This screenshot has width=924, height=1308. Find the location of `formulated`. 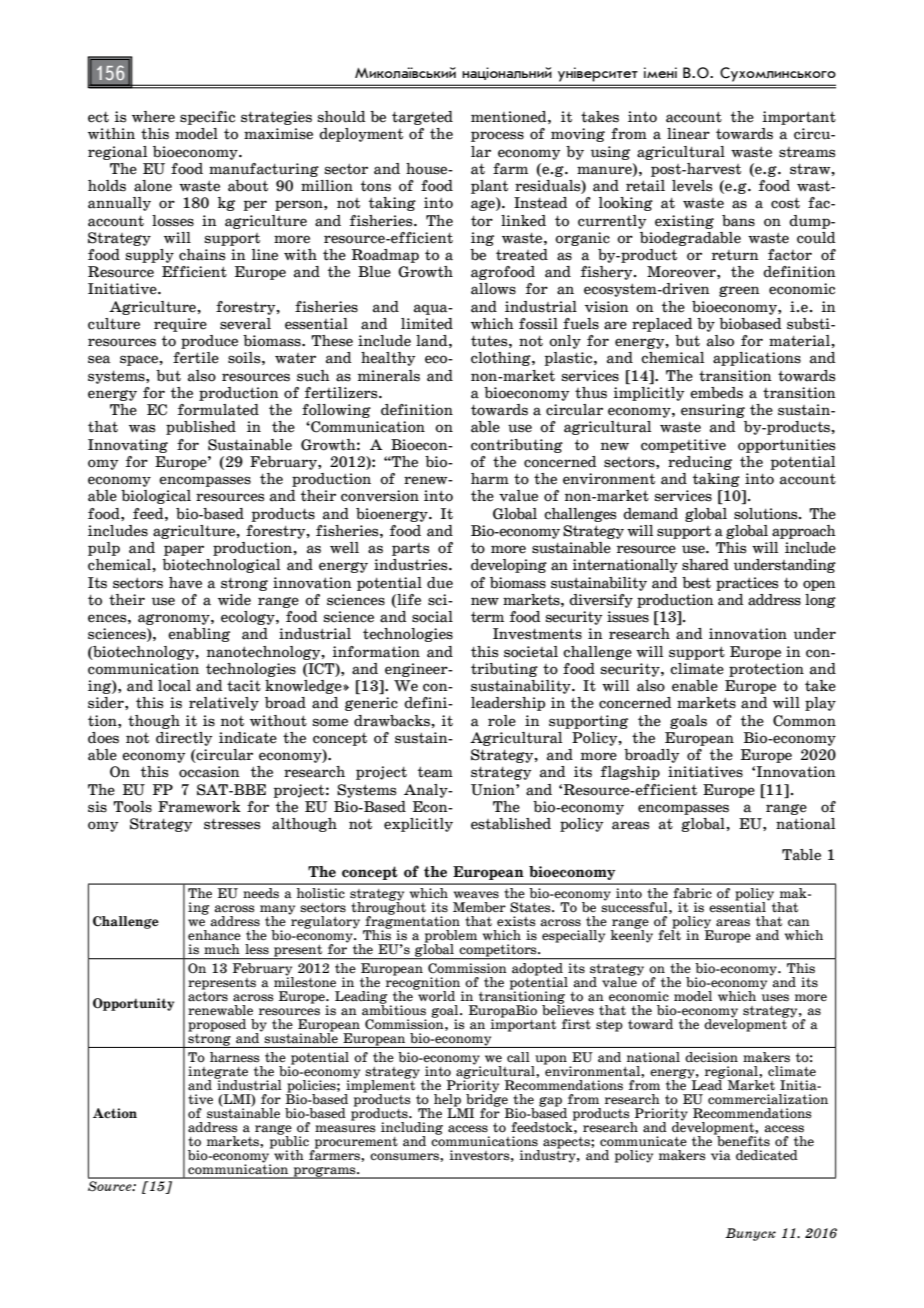

formulated is located at coordinates (218, 410).
